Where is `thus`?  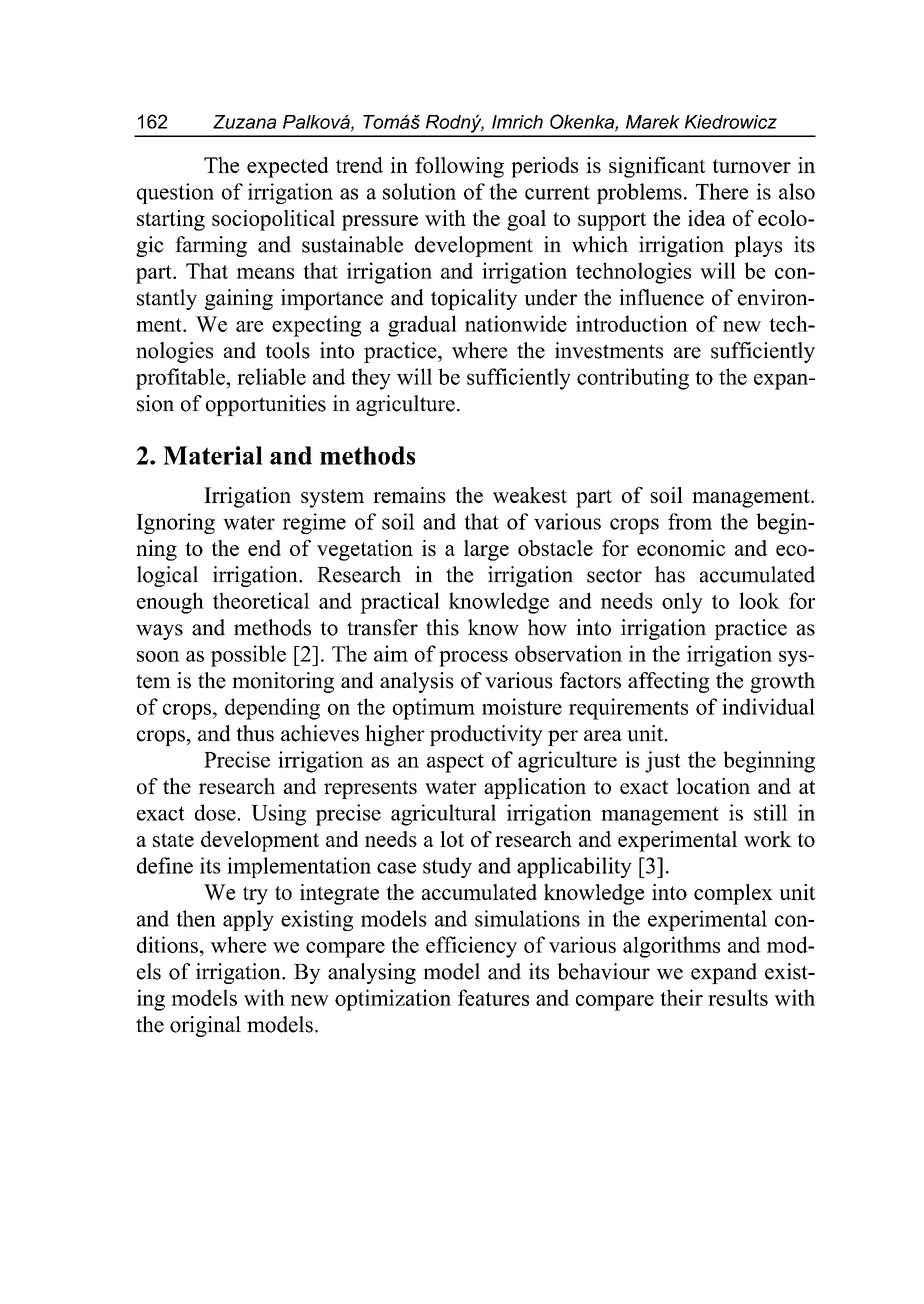 thus is located at coordinates (255, 733).
